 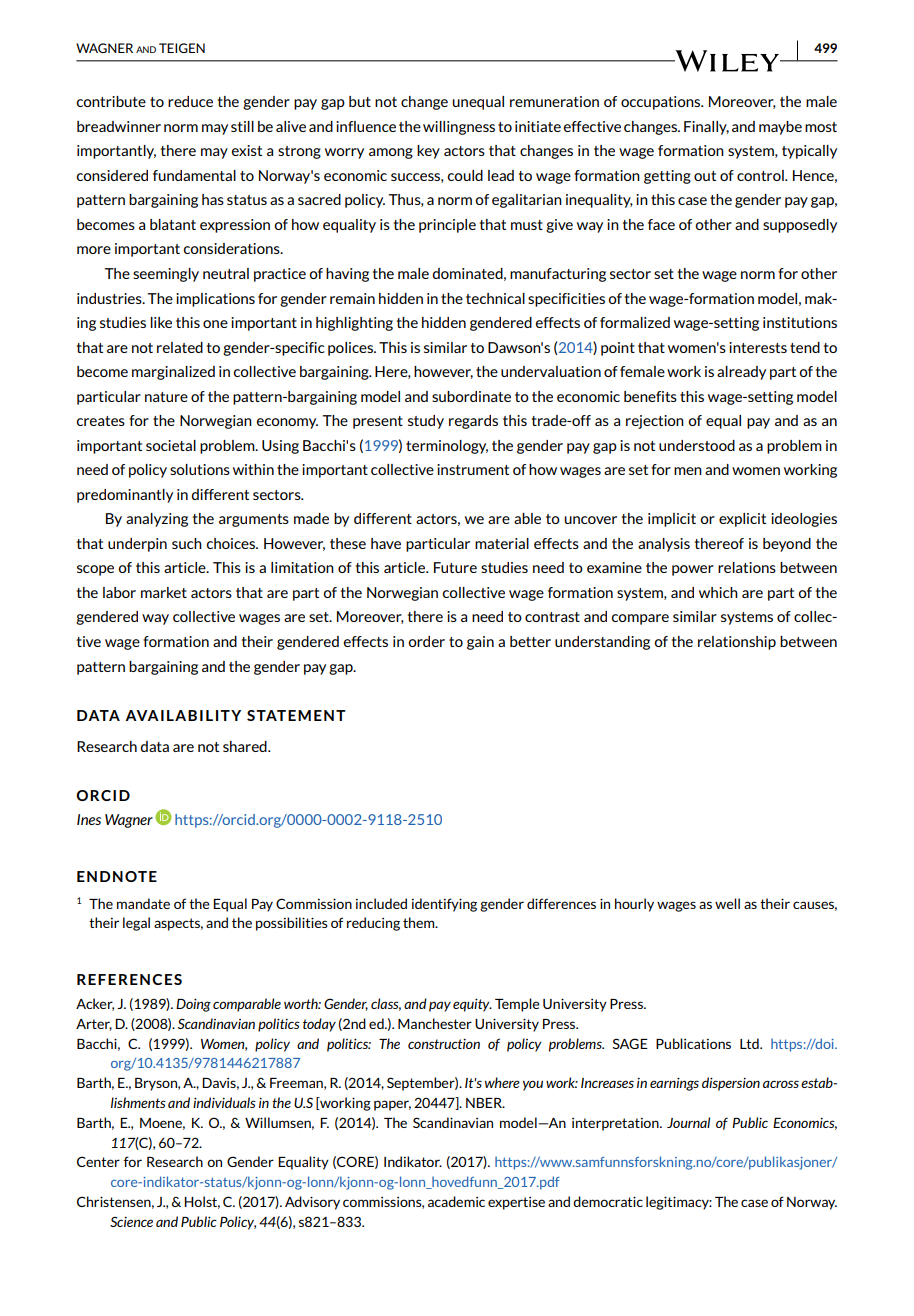 I want to click on Science, so click(x=131, y=1222).
